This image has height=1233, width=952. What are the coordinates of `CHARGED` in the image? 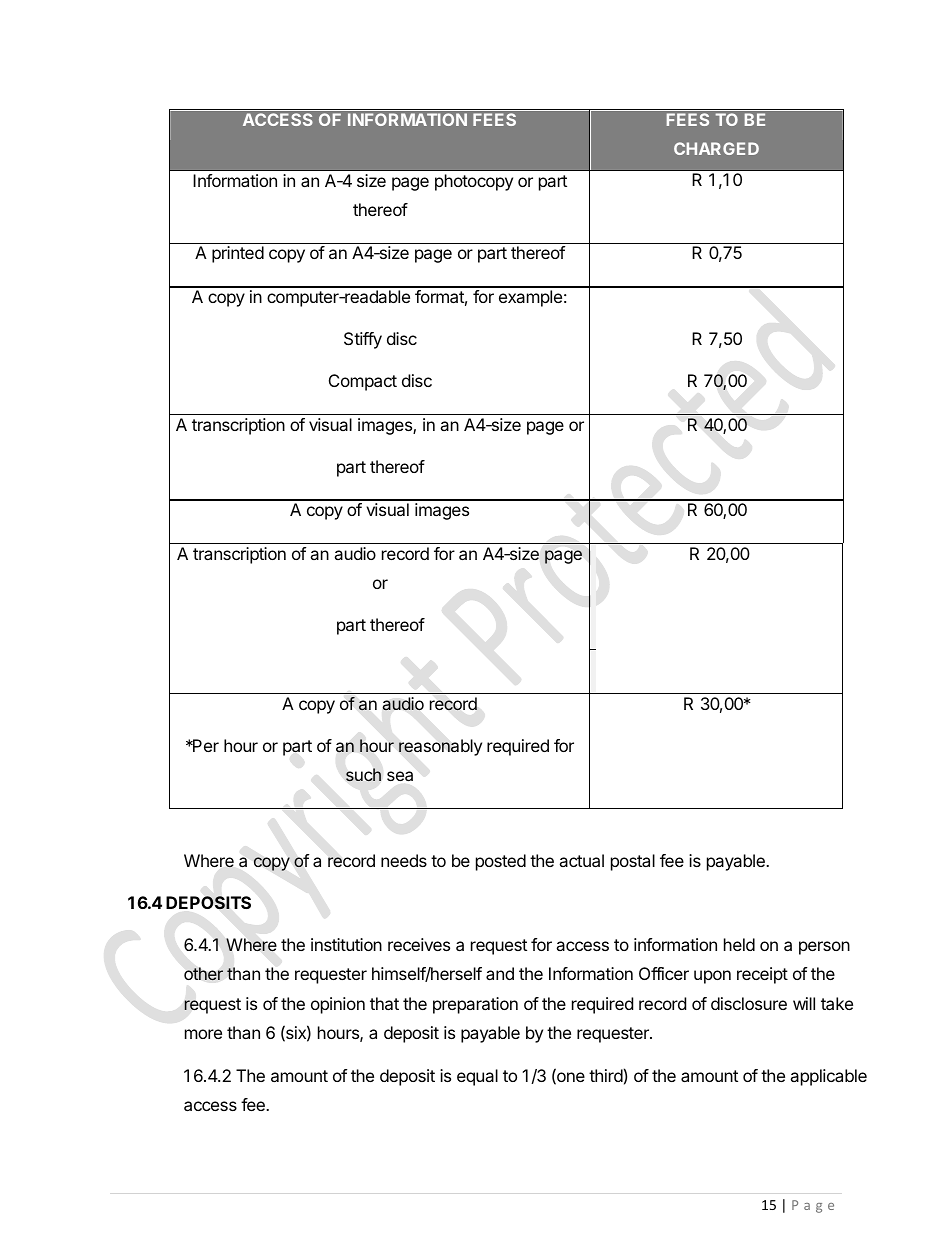 It's located at (716, 148).
